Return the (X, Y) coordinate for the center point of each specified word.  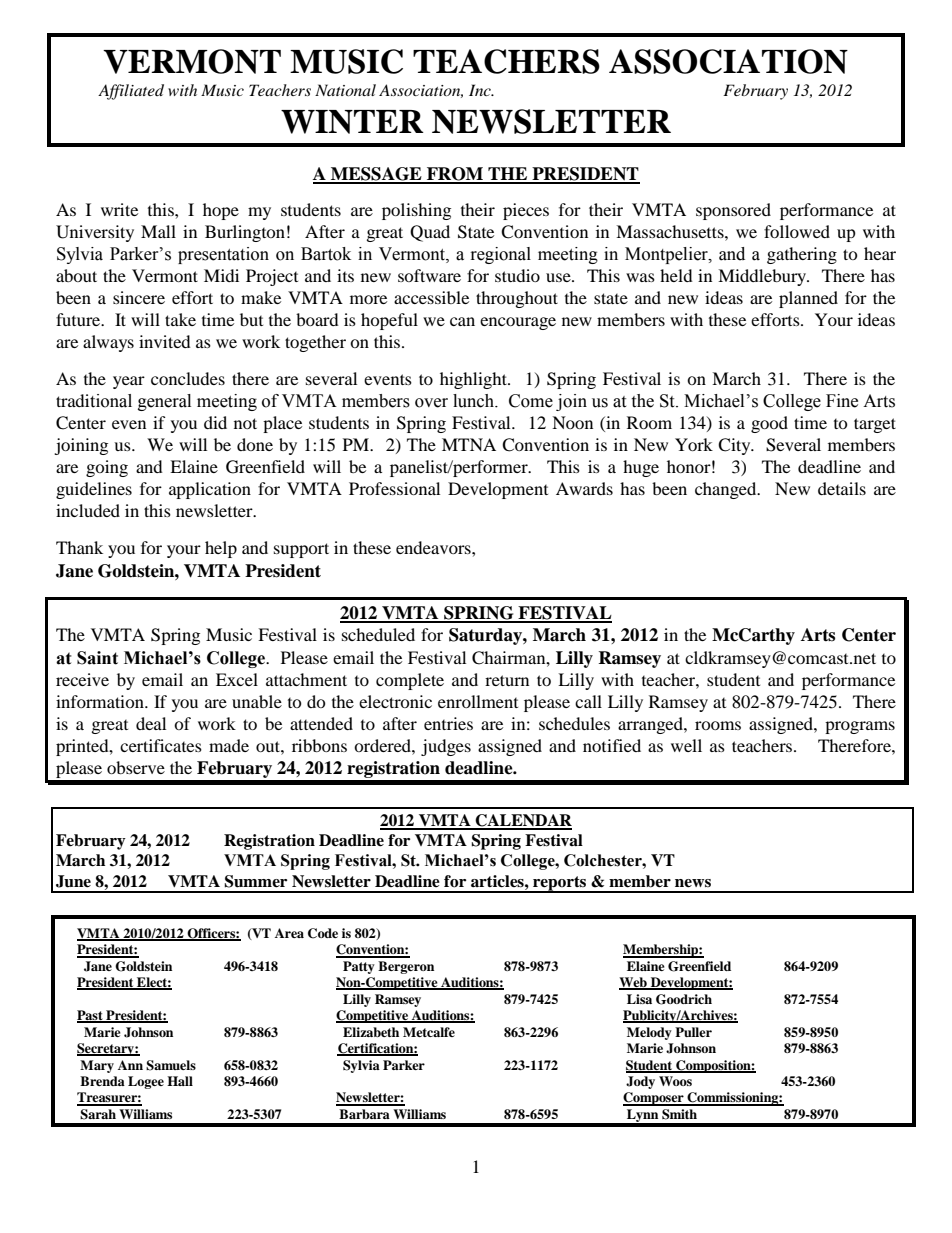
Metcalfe (429, 1032)
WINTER (352, 122)
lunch (475, 401)
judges (446, 747)
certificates (161, 745)
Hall (180, 1081)
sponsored (733, 211)
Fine (842, 401)
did (215, 422)
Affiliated (131, 92)
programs (860, 727)
